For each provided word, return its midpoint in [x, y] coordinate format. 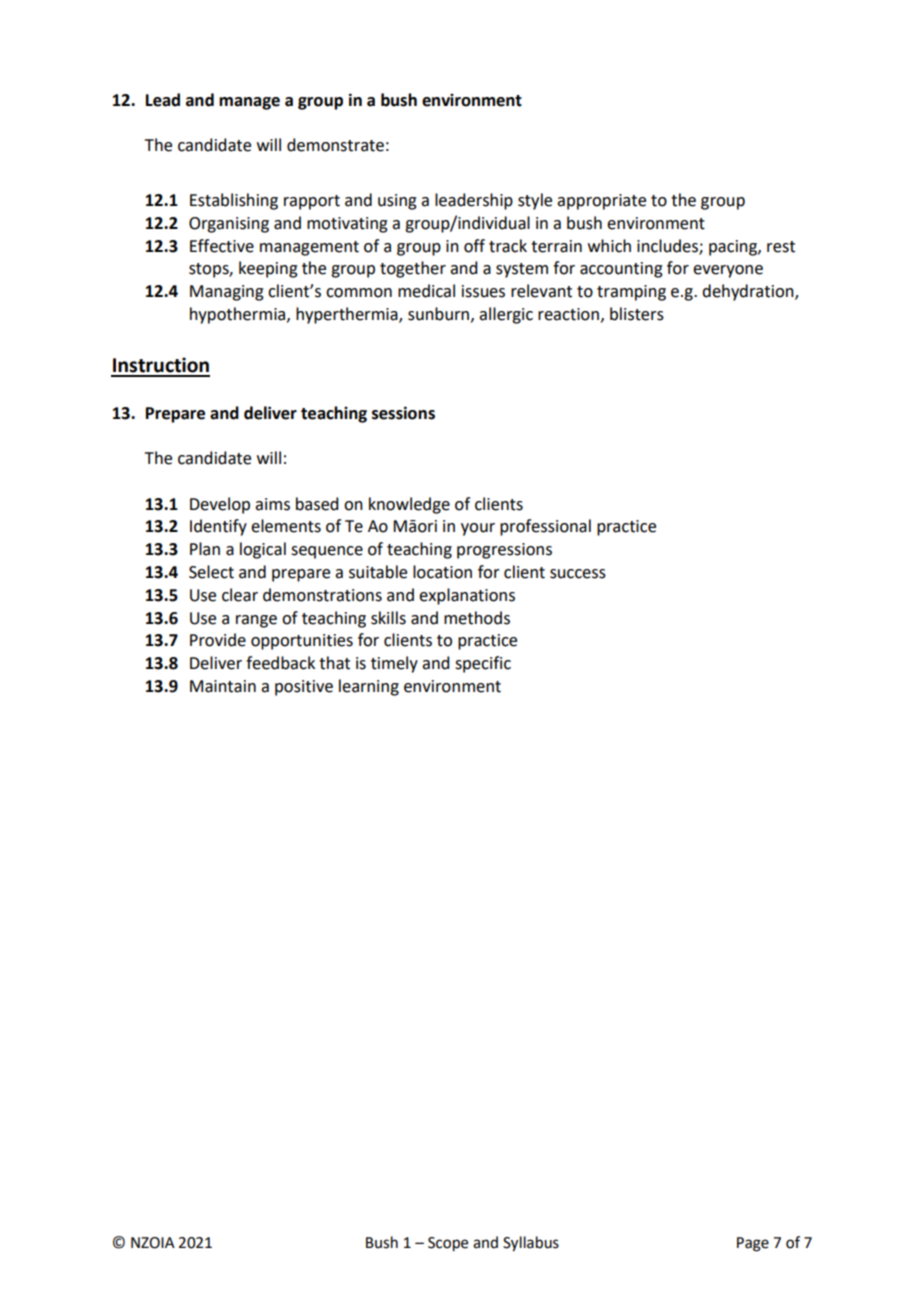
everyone [728, 271]
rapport [312, 202]
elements [286, 526]
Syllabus [531, 1244]
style [535, 201]
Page [753, 1244]
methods [477, 618]
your [478, 529]
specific [483, 664]
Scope [448, 1244]
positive [304, 688]
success [578, 574]
